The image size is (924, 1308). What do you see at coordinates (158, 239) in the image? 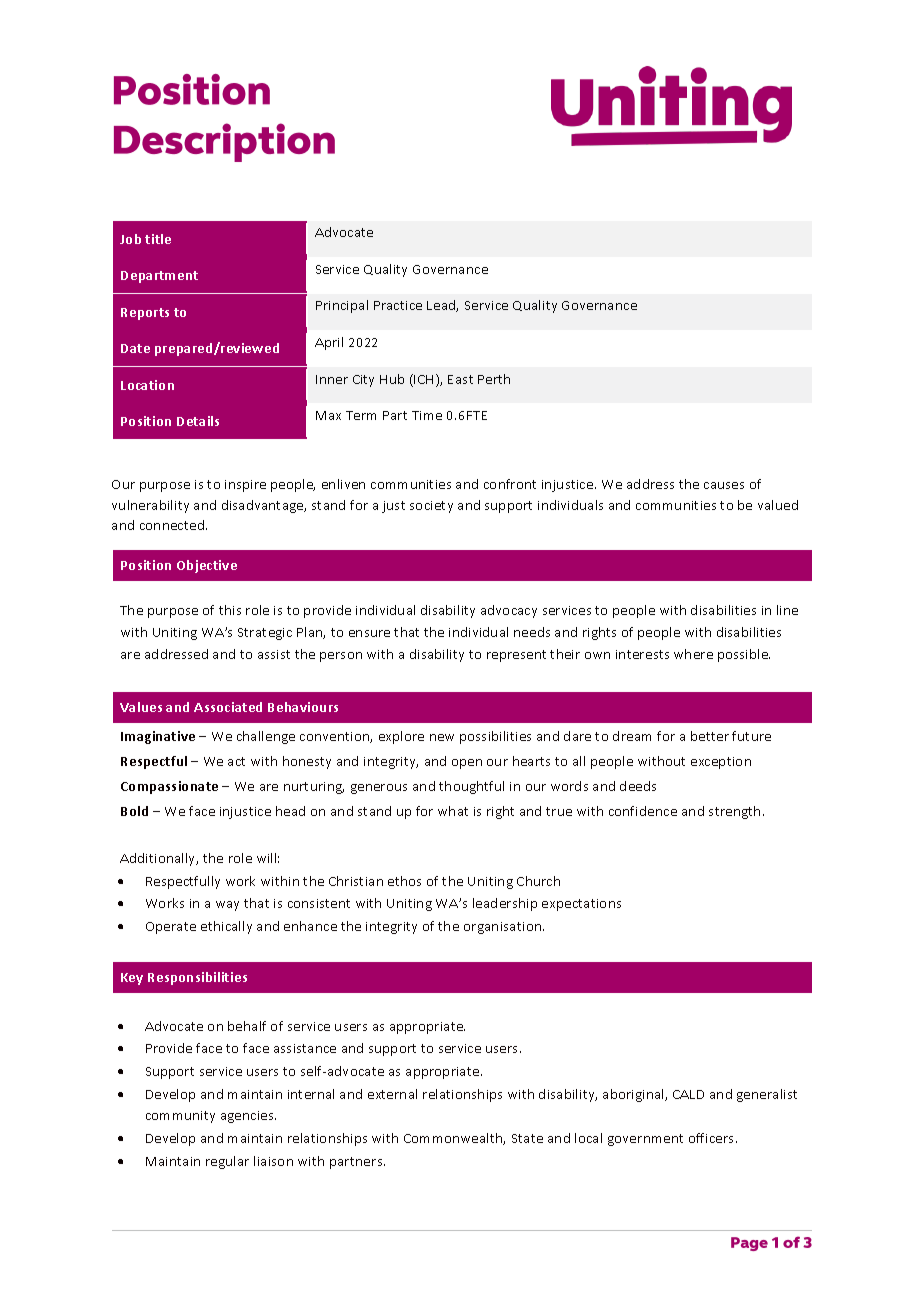
I see `title` at bounding box center [158, 239].
